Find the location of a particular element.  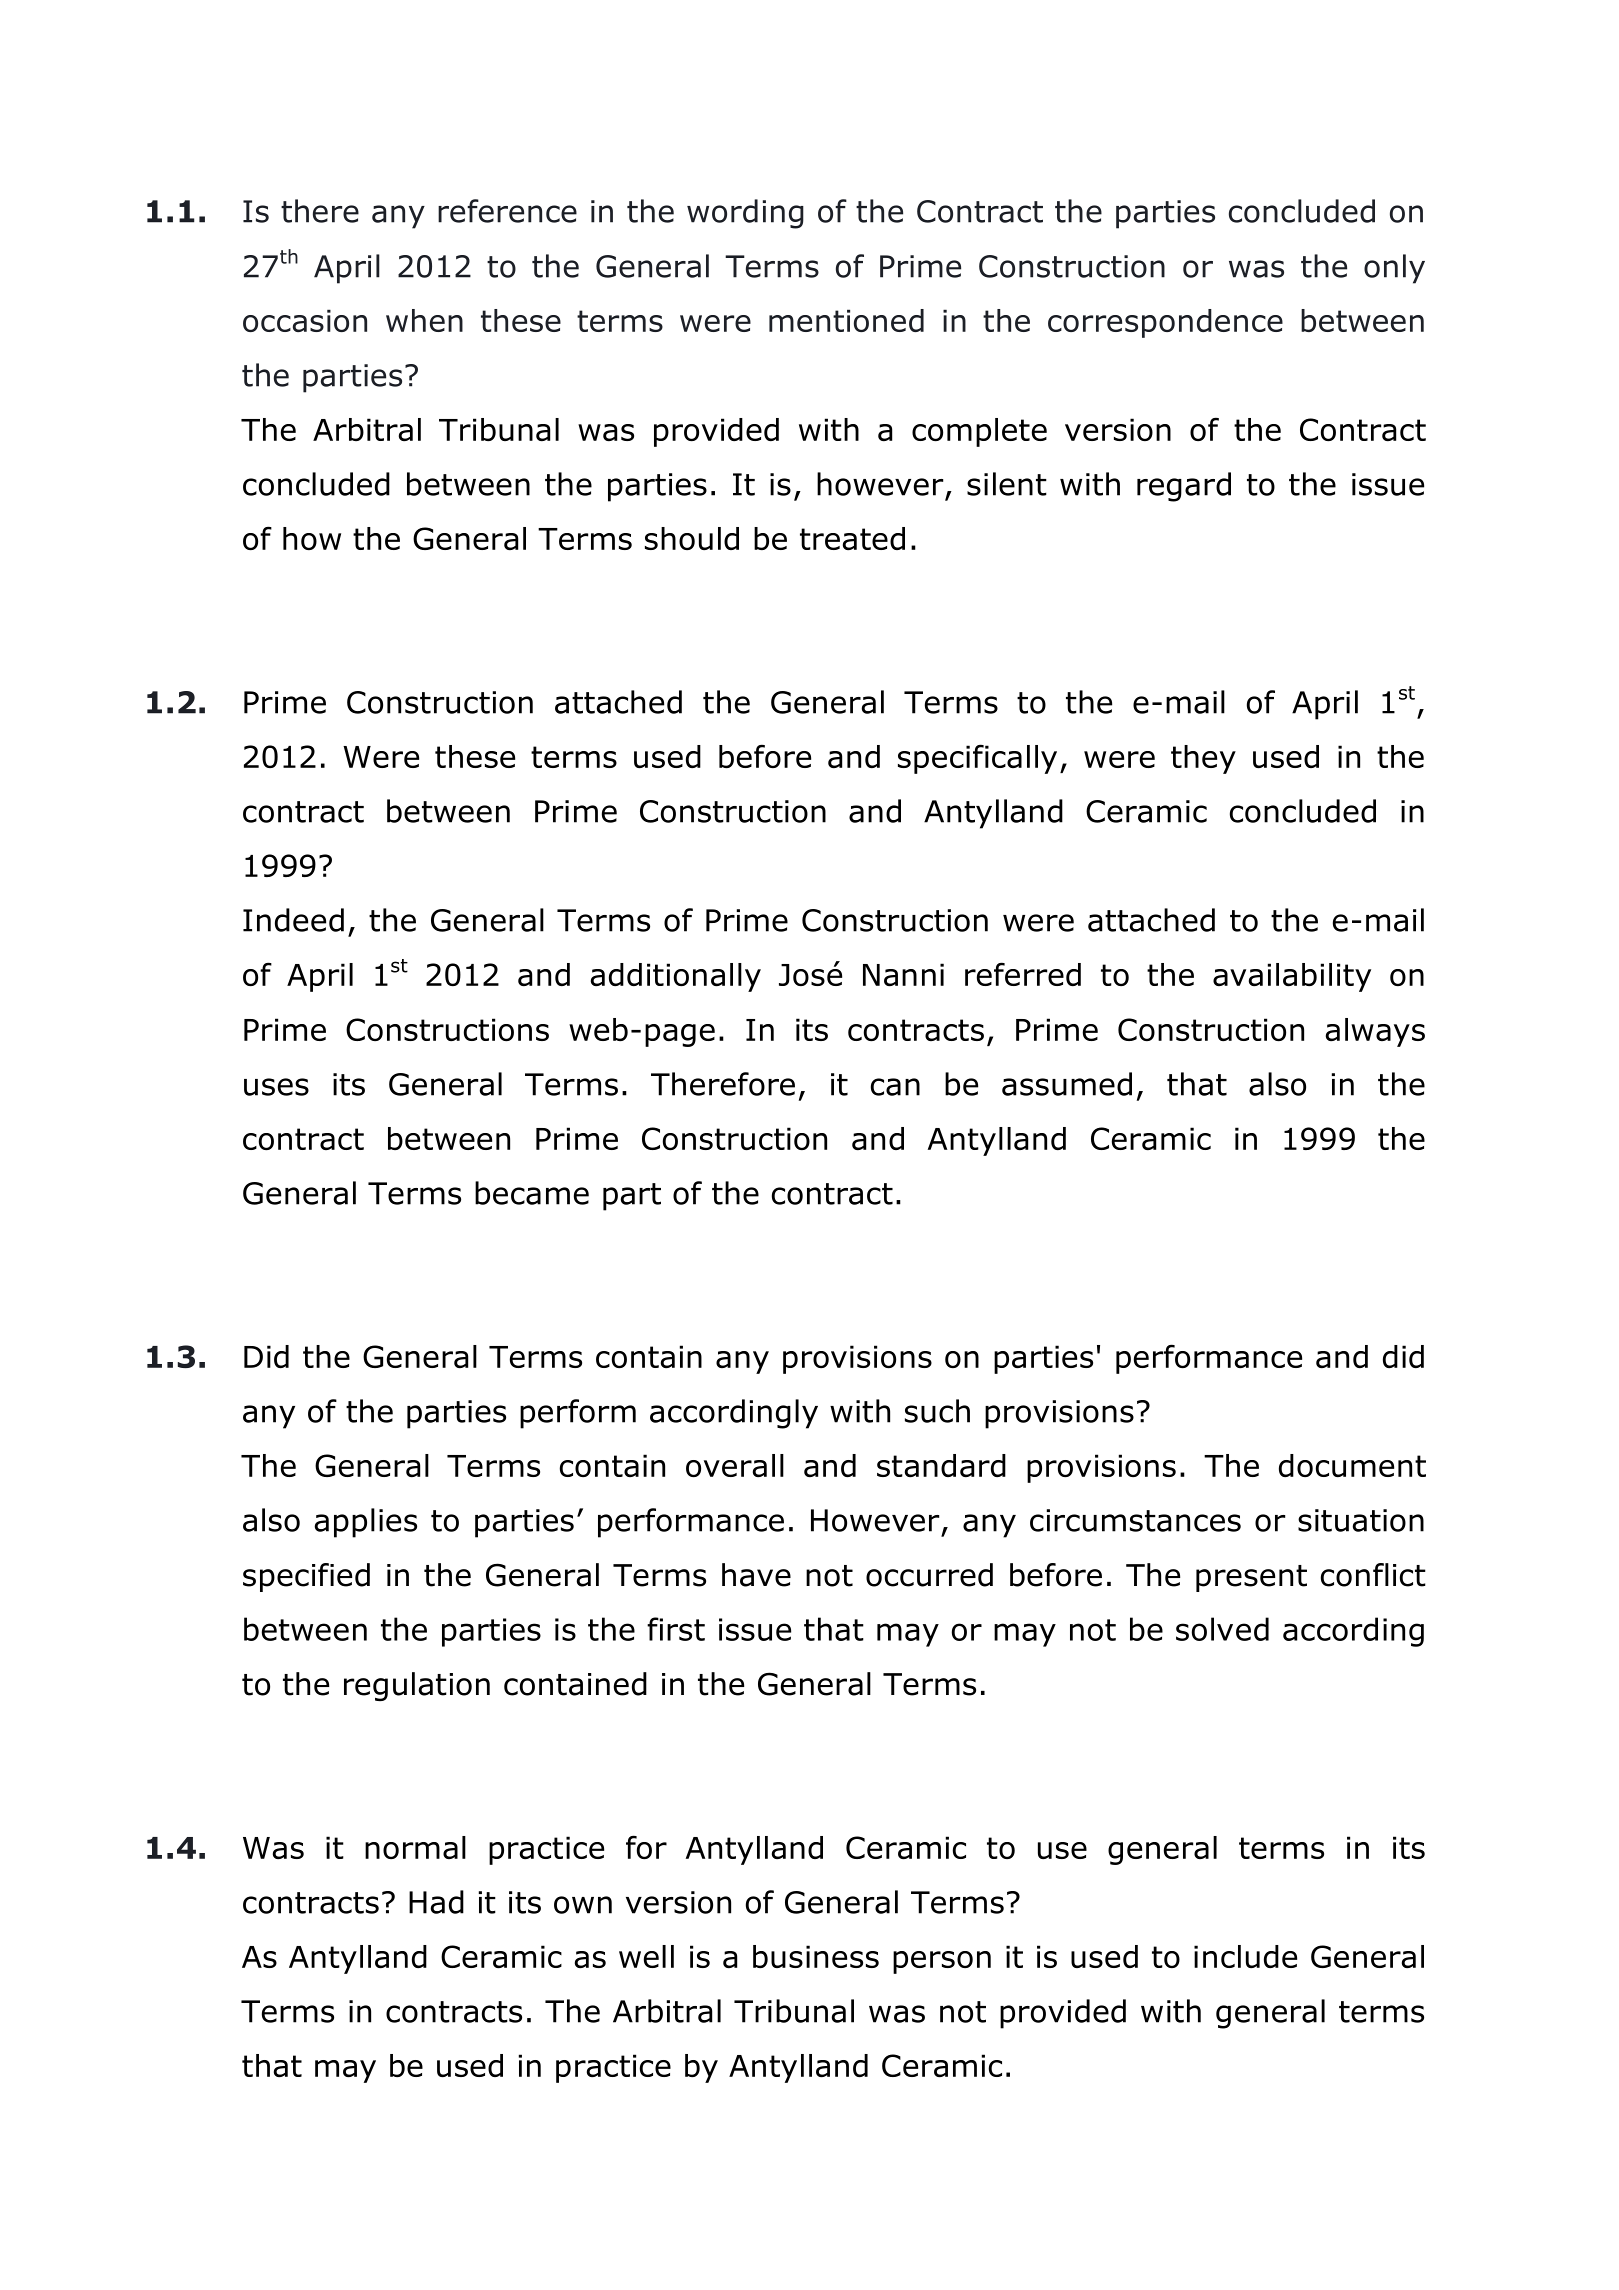

uses is located at coordinates (276, 1087).
